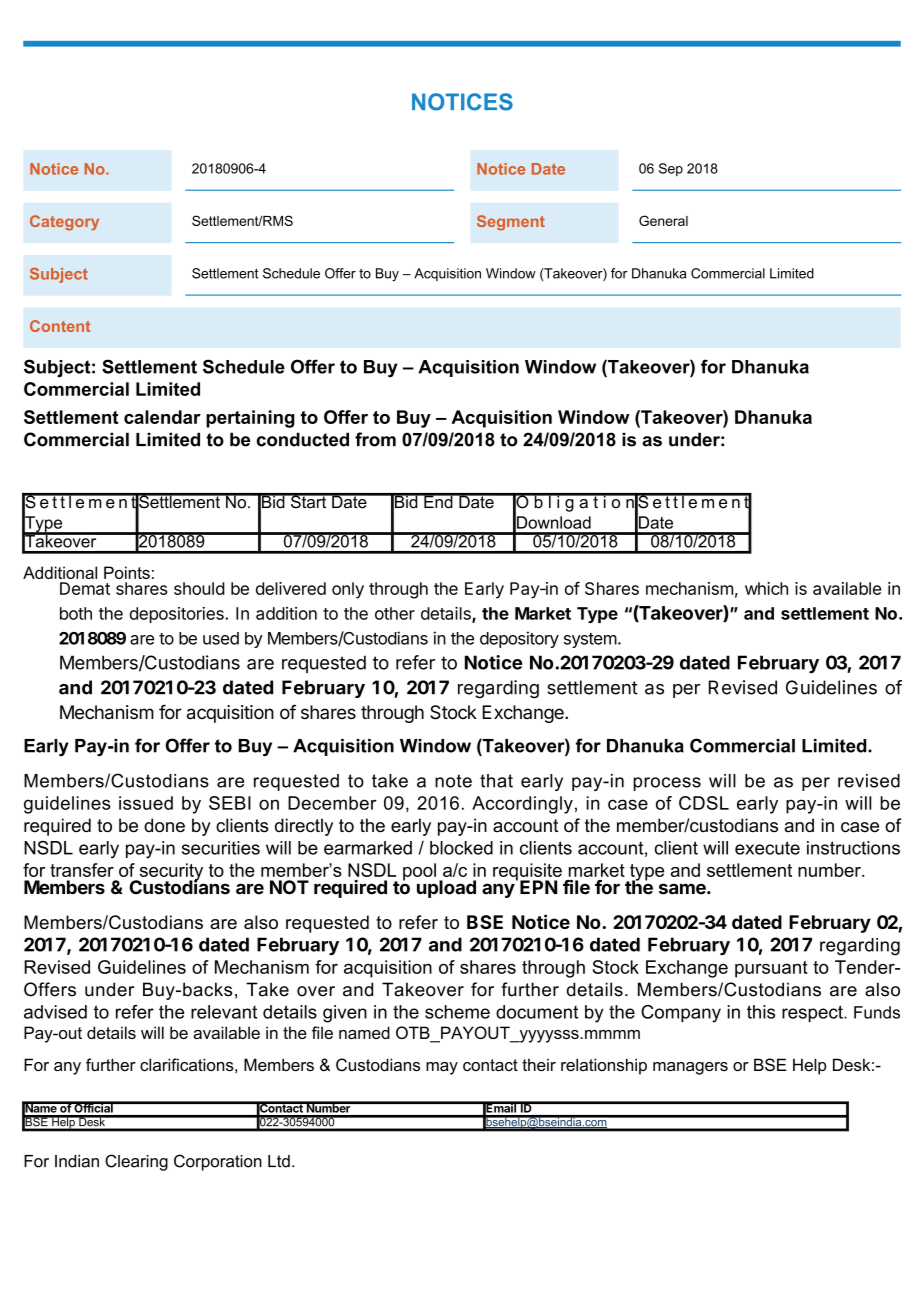 The height and width of the document is (1308, 924). I want to click on Category, so click(64, 223).
